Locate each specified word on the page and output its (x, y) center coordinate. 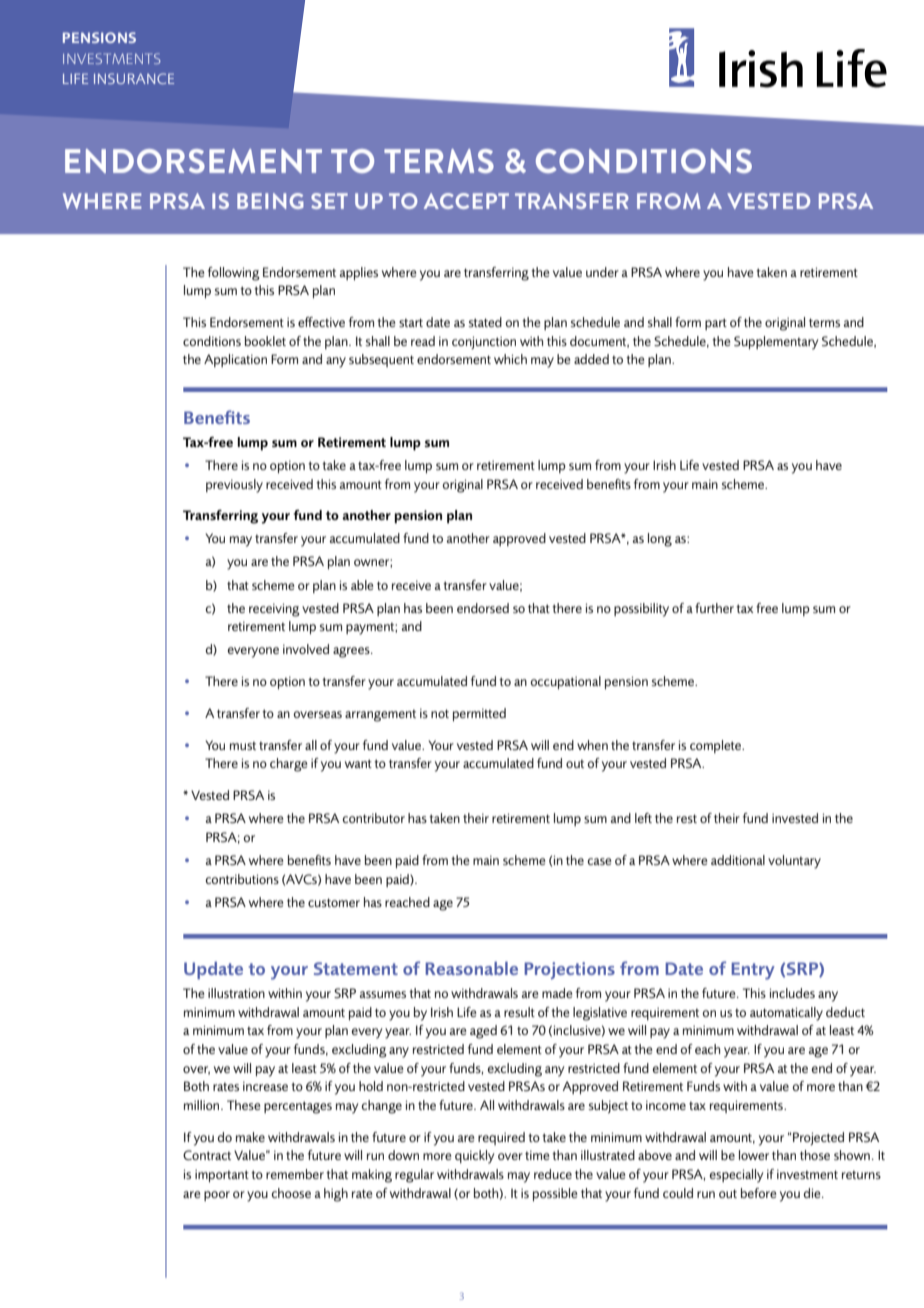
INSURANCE (134, 78)
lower (754, 1155)
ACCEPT (466, 201)
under (602, 272)
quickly (474, 1157)
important (222, 1175)
